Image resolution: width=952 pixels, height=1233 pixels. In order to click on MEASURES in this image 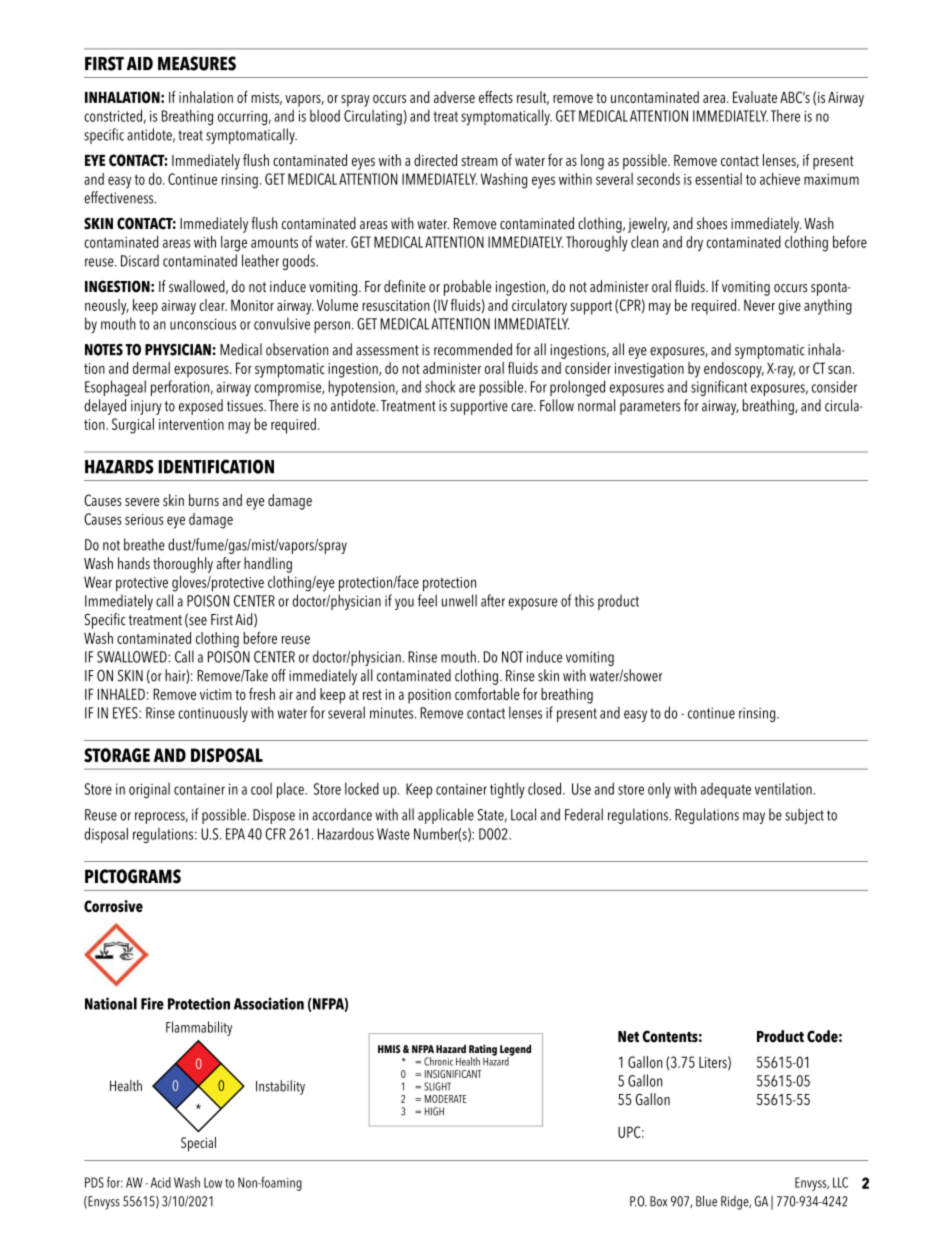, I will do `click(197, 63)`.
